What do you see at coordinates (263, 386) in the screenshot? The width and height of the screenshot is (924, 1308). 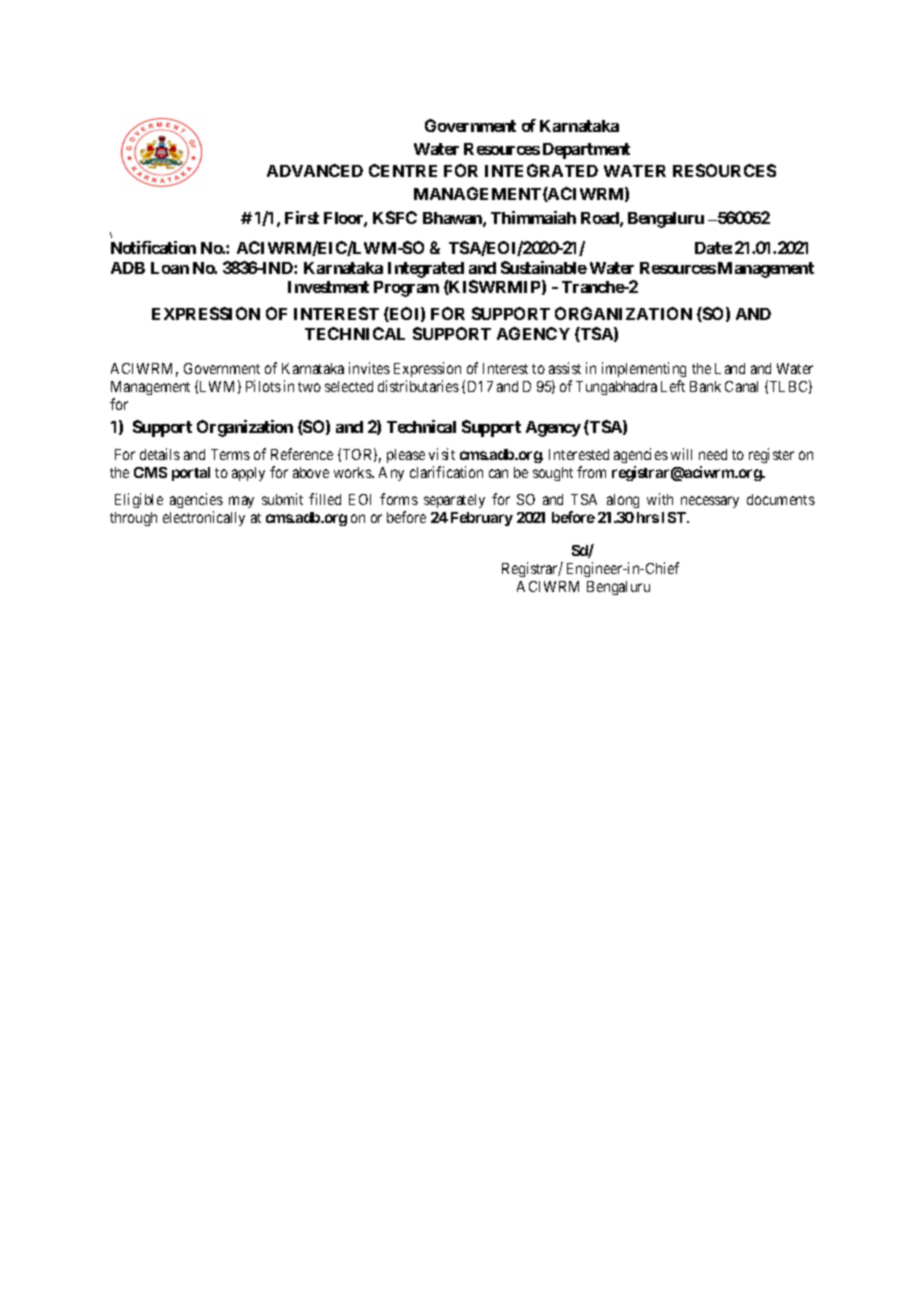 I see `Pilots` at bounding box center [263, 386].
